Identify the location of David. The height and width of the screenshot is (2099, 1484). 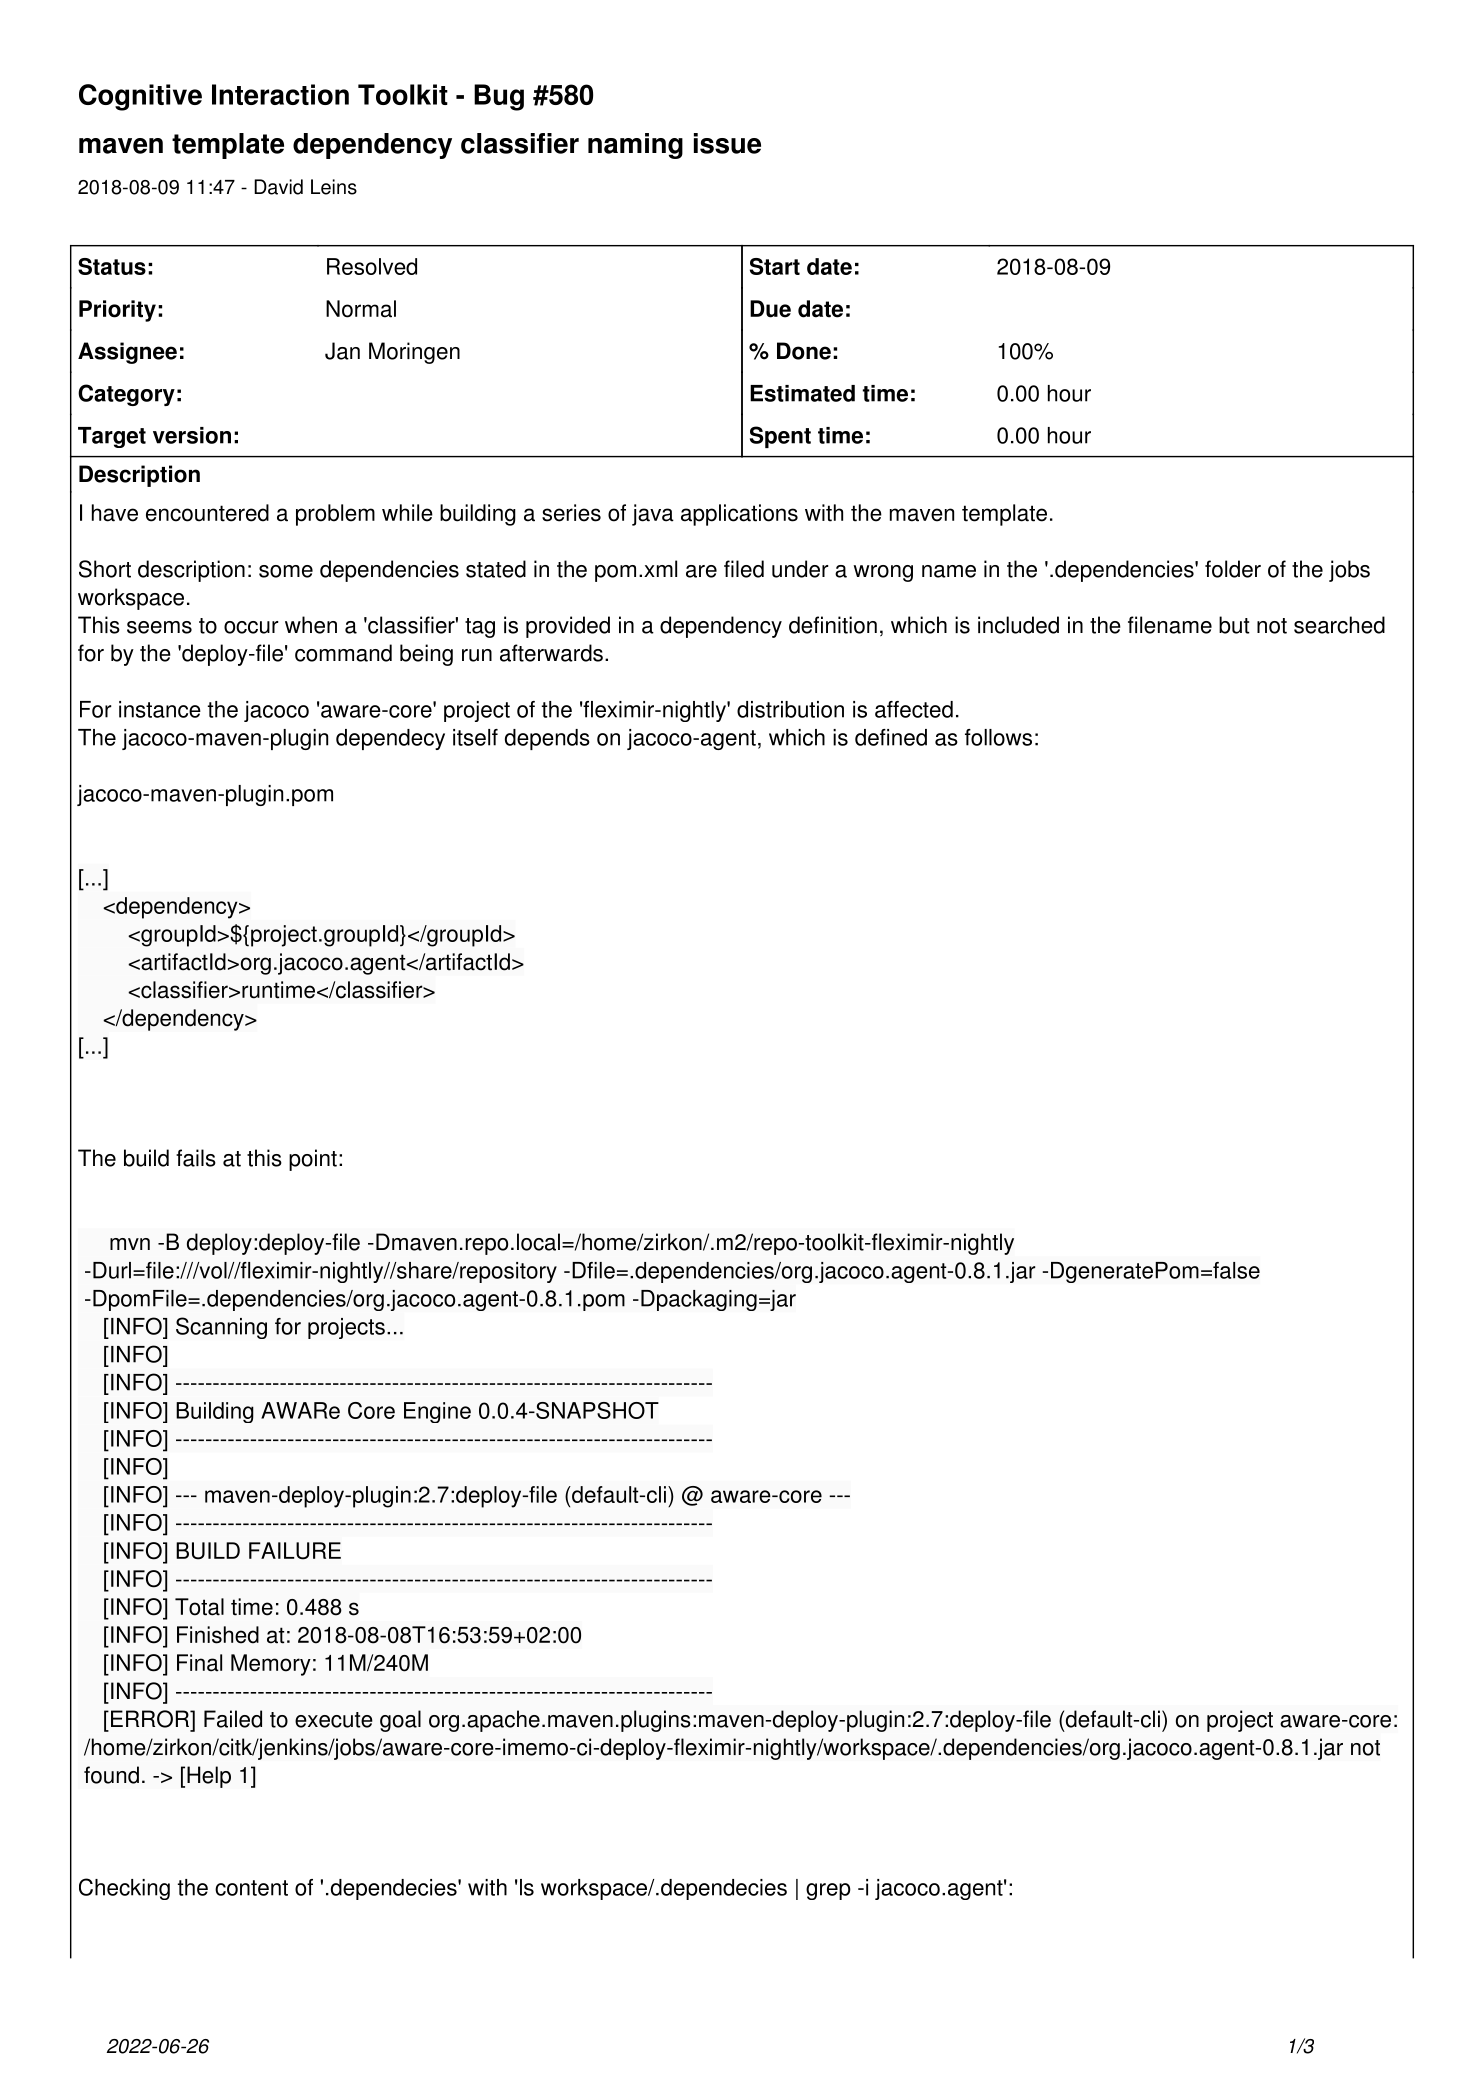
(278, 187).
